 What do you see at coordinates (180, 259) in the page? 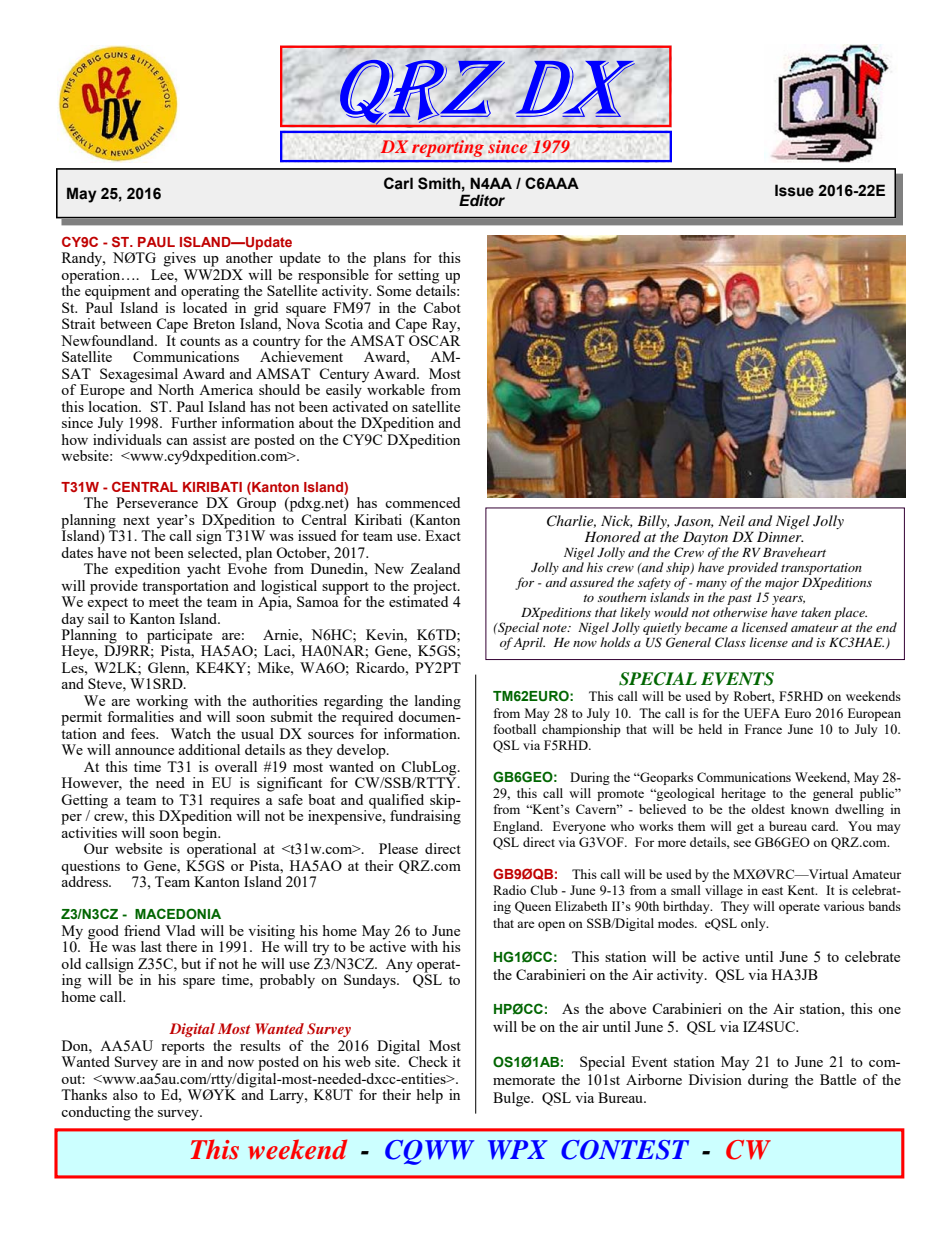
I see `gives` at bounding box center [180, 259].
